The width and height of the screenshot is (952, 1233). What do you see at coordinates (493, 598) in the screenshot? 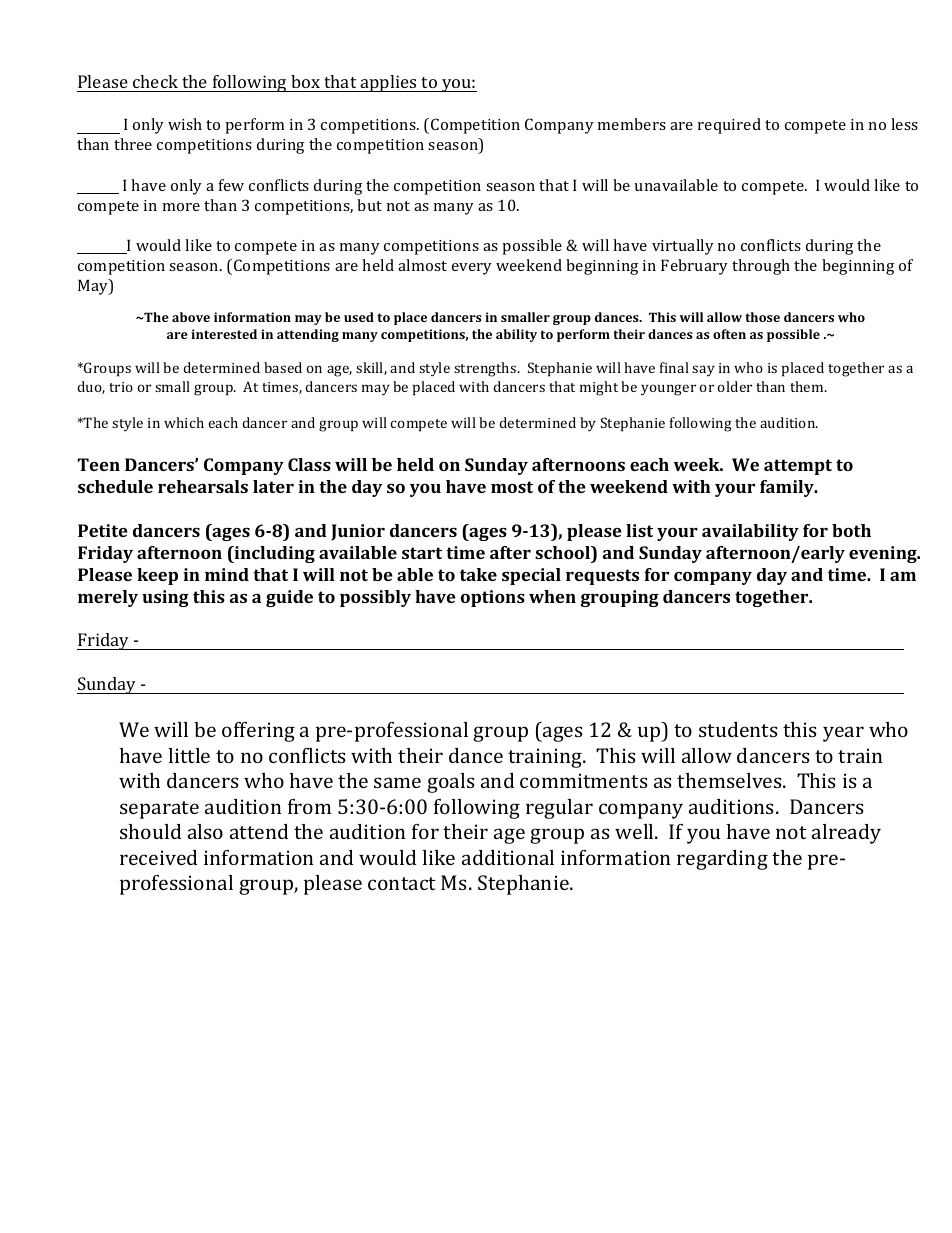
I see `options` at bounding box center [493, 598].
